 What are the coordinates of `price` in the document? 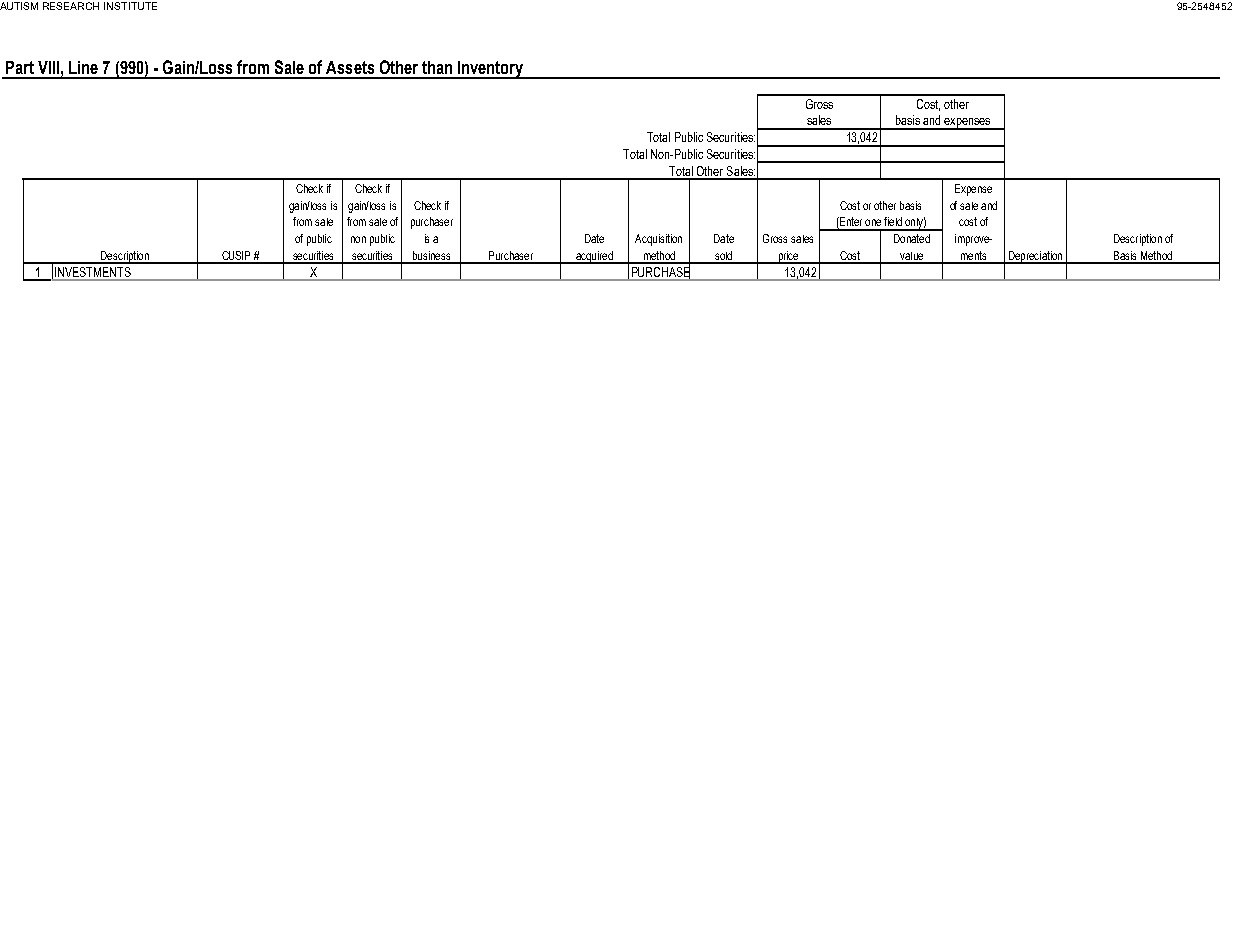 It's located at (788, 257).
